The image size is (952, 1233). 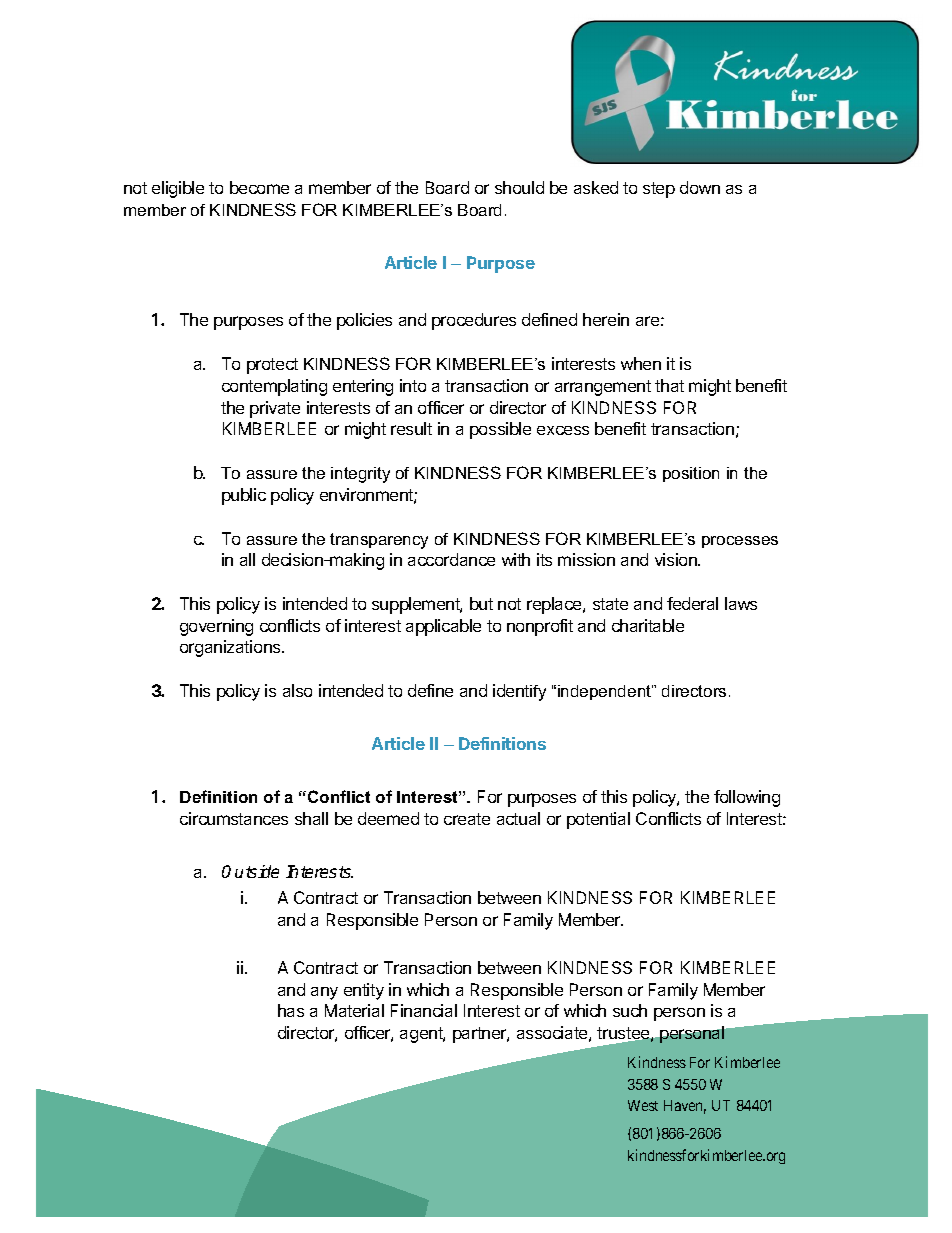 I want to click on private, so click(x=275, y=409).
